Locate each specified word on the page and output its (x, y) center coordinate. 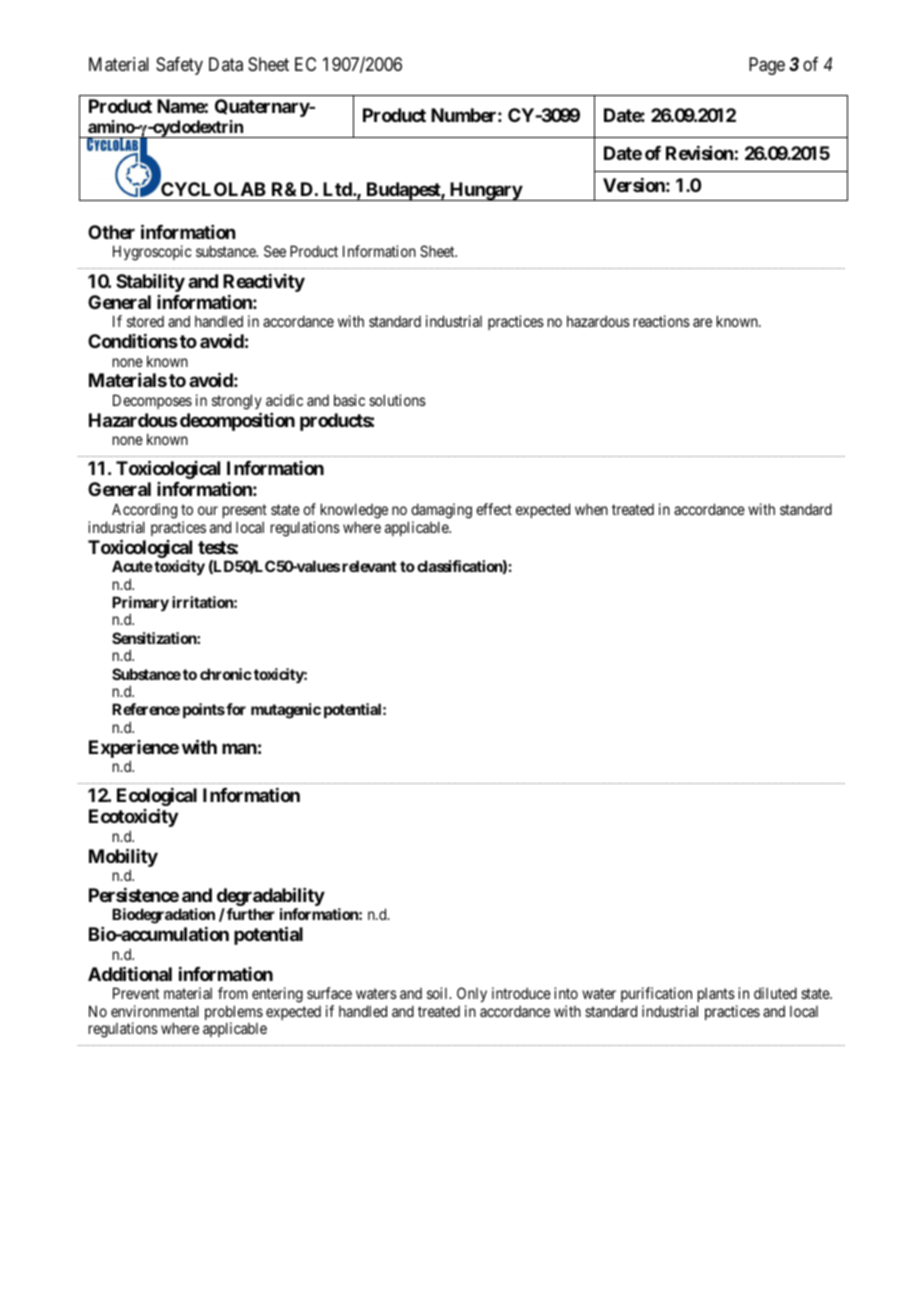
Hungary (485, 191)
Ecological (157, 798)
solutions (397, 400)
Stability (150, 283)
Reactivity (264, 283)
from (233, 993)
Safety (179, 66)
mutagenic (286, 711)
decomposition (237, 421)
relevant (369, 566)
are (702, 322)
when (591, 509)
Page (767, 66)
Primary (140, 605)
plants (716, 995)
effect (494, 509)
